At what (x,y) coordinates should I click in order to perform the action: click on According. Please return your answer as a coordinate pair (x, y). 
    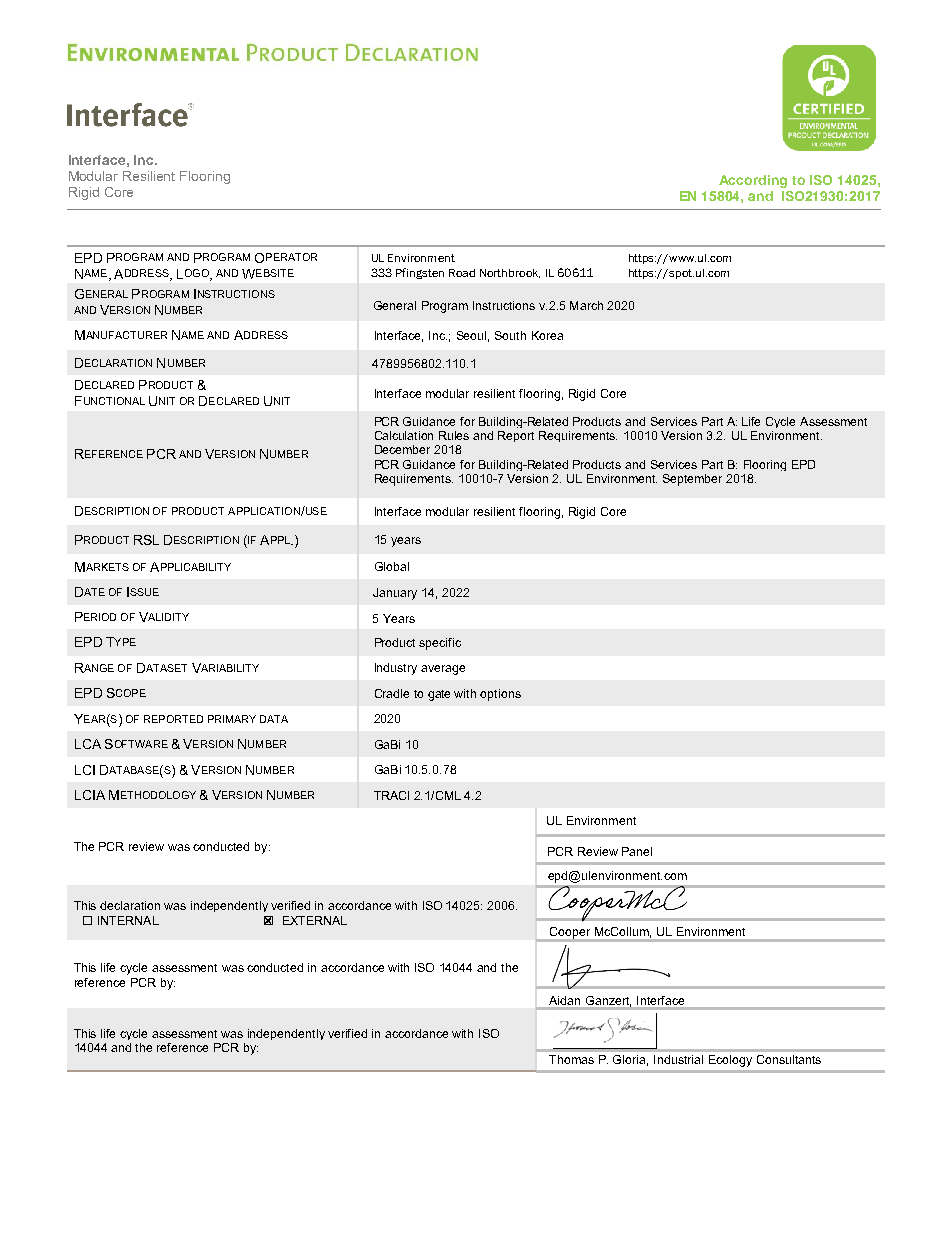
    Looking at the image, I should click on (753, 181).
